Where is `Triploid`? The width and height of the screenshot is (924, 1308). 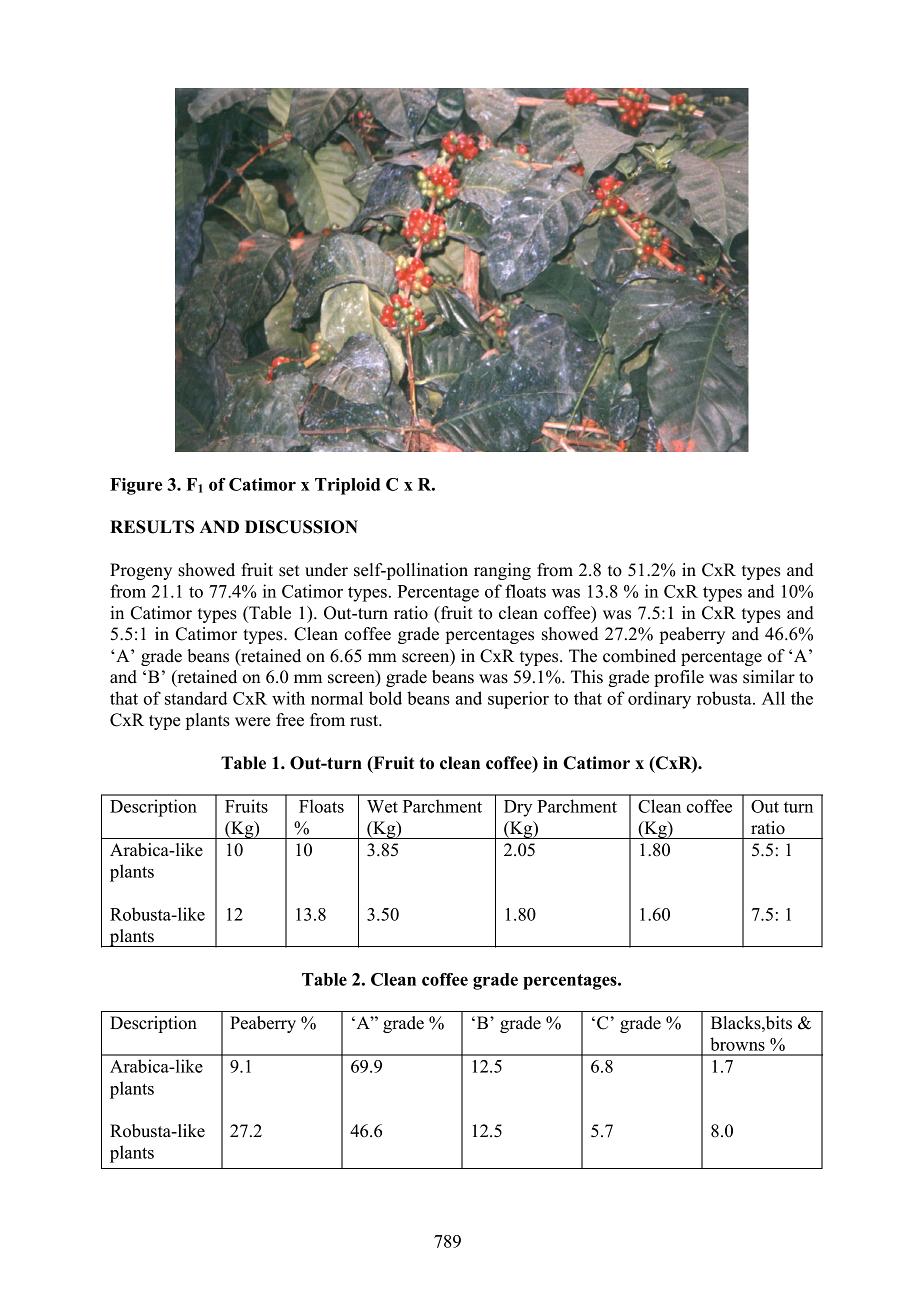 Triploid is located at coordinates (347, 486).
